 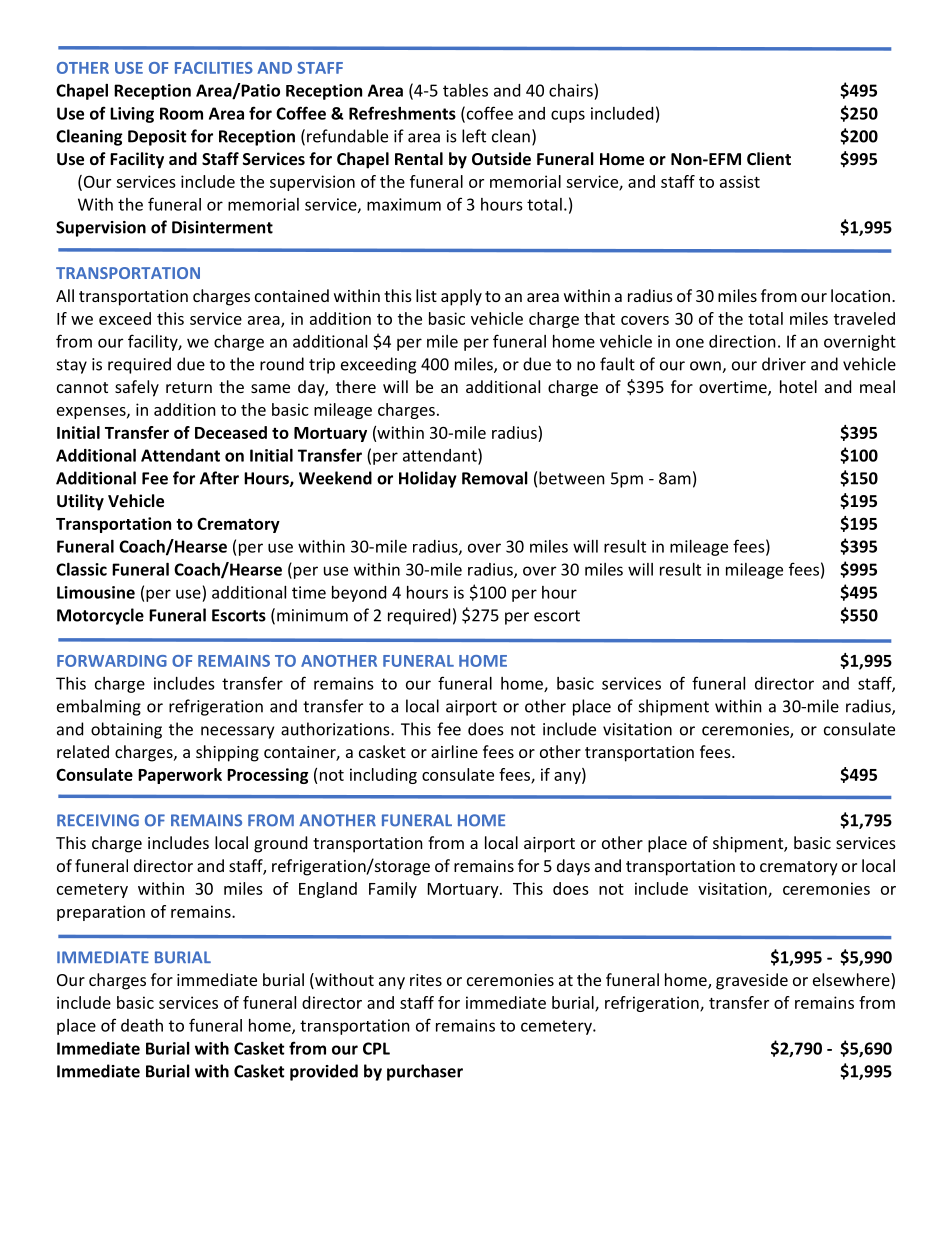 I want to click on beyond, so click(x=359, y=594).
